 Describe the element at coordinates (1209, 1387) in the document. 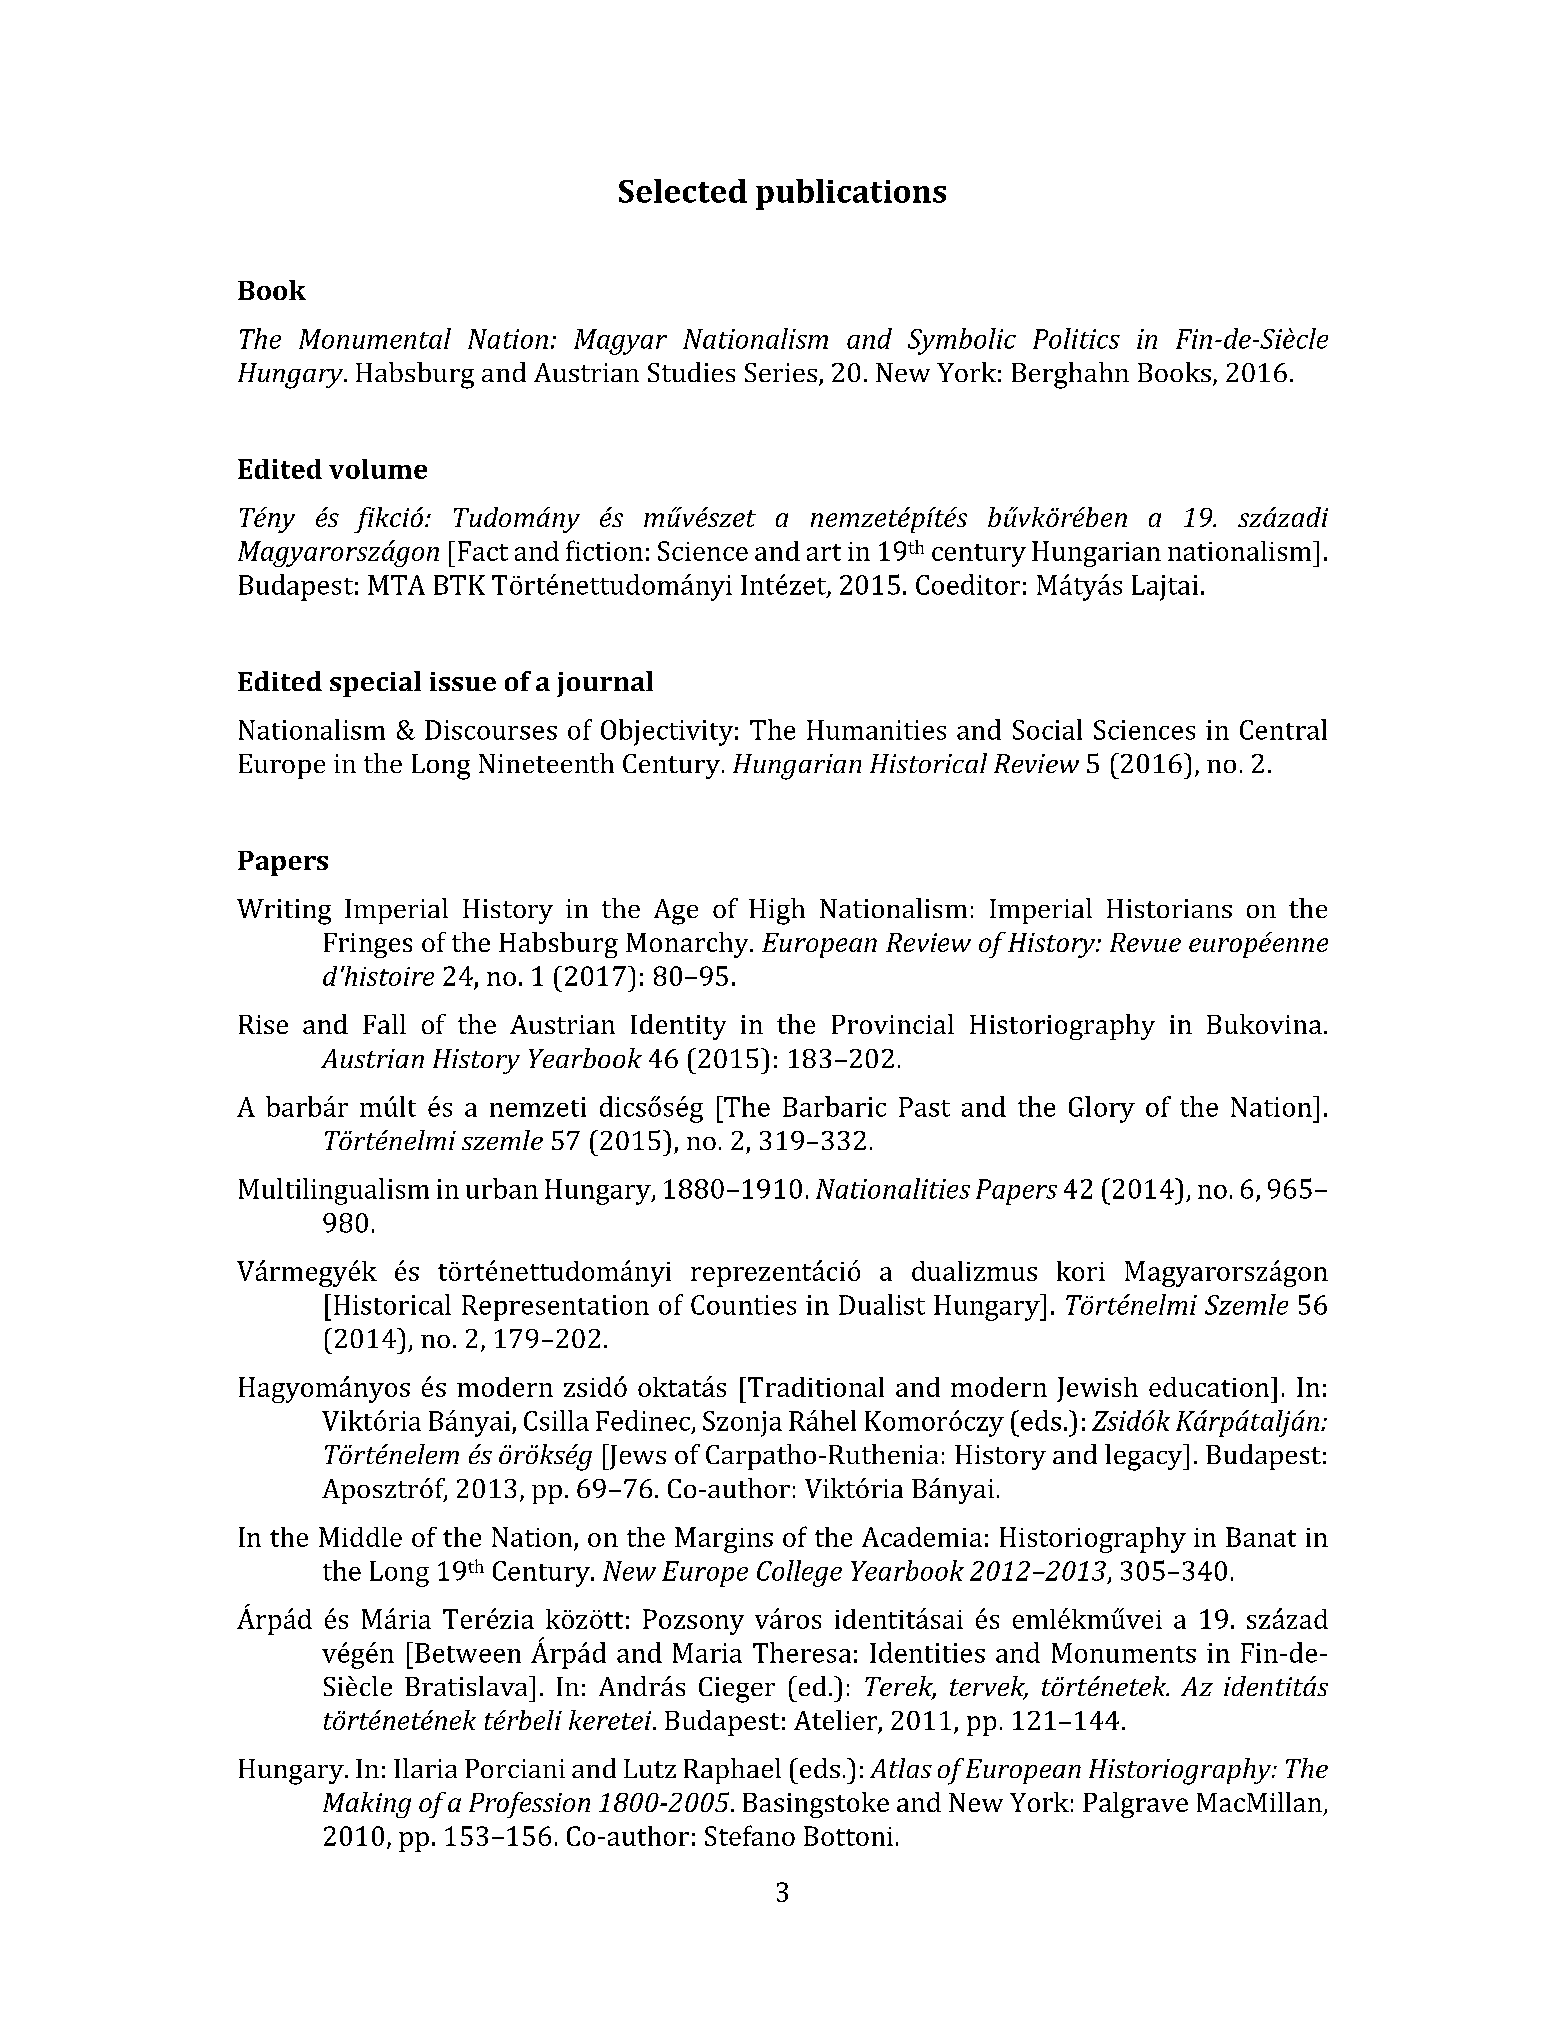

I see `education` at that location.
